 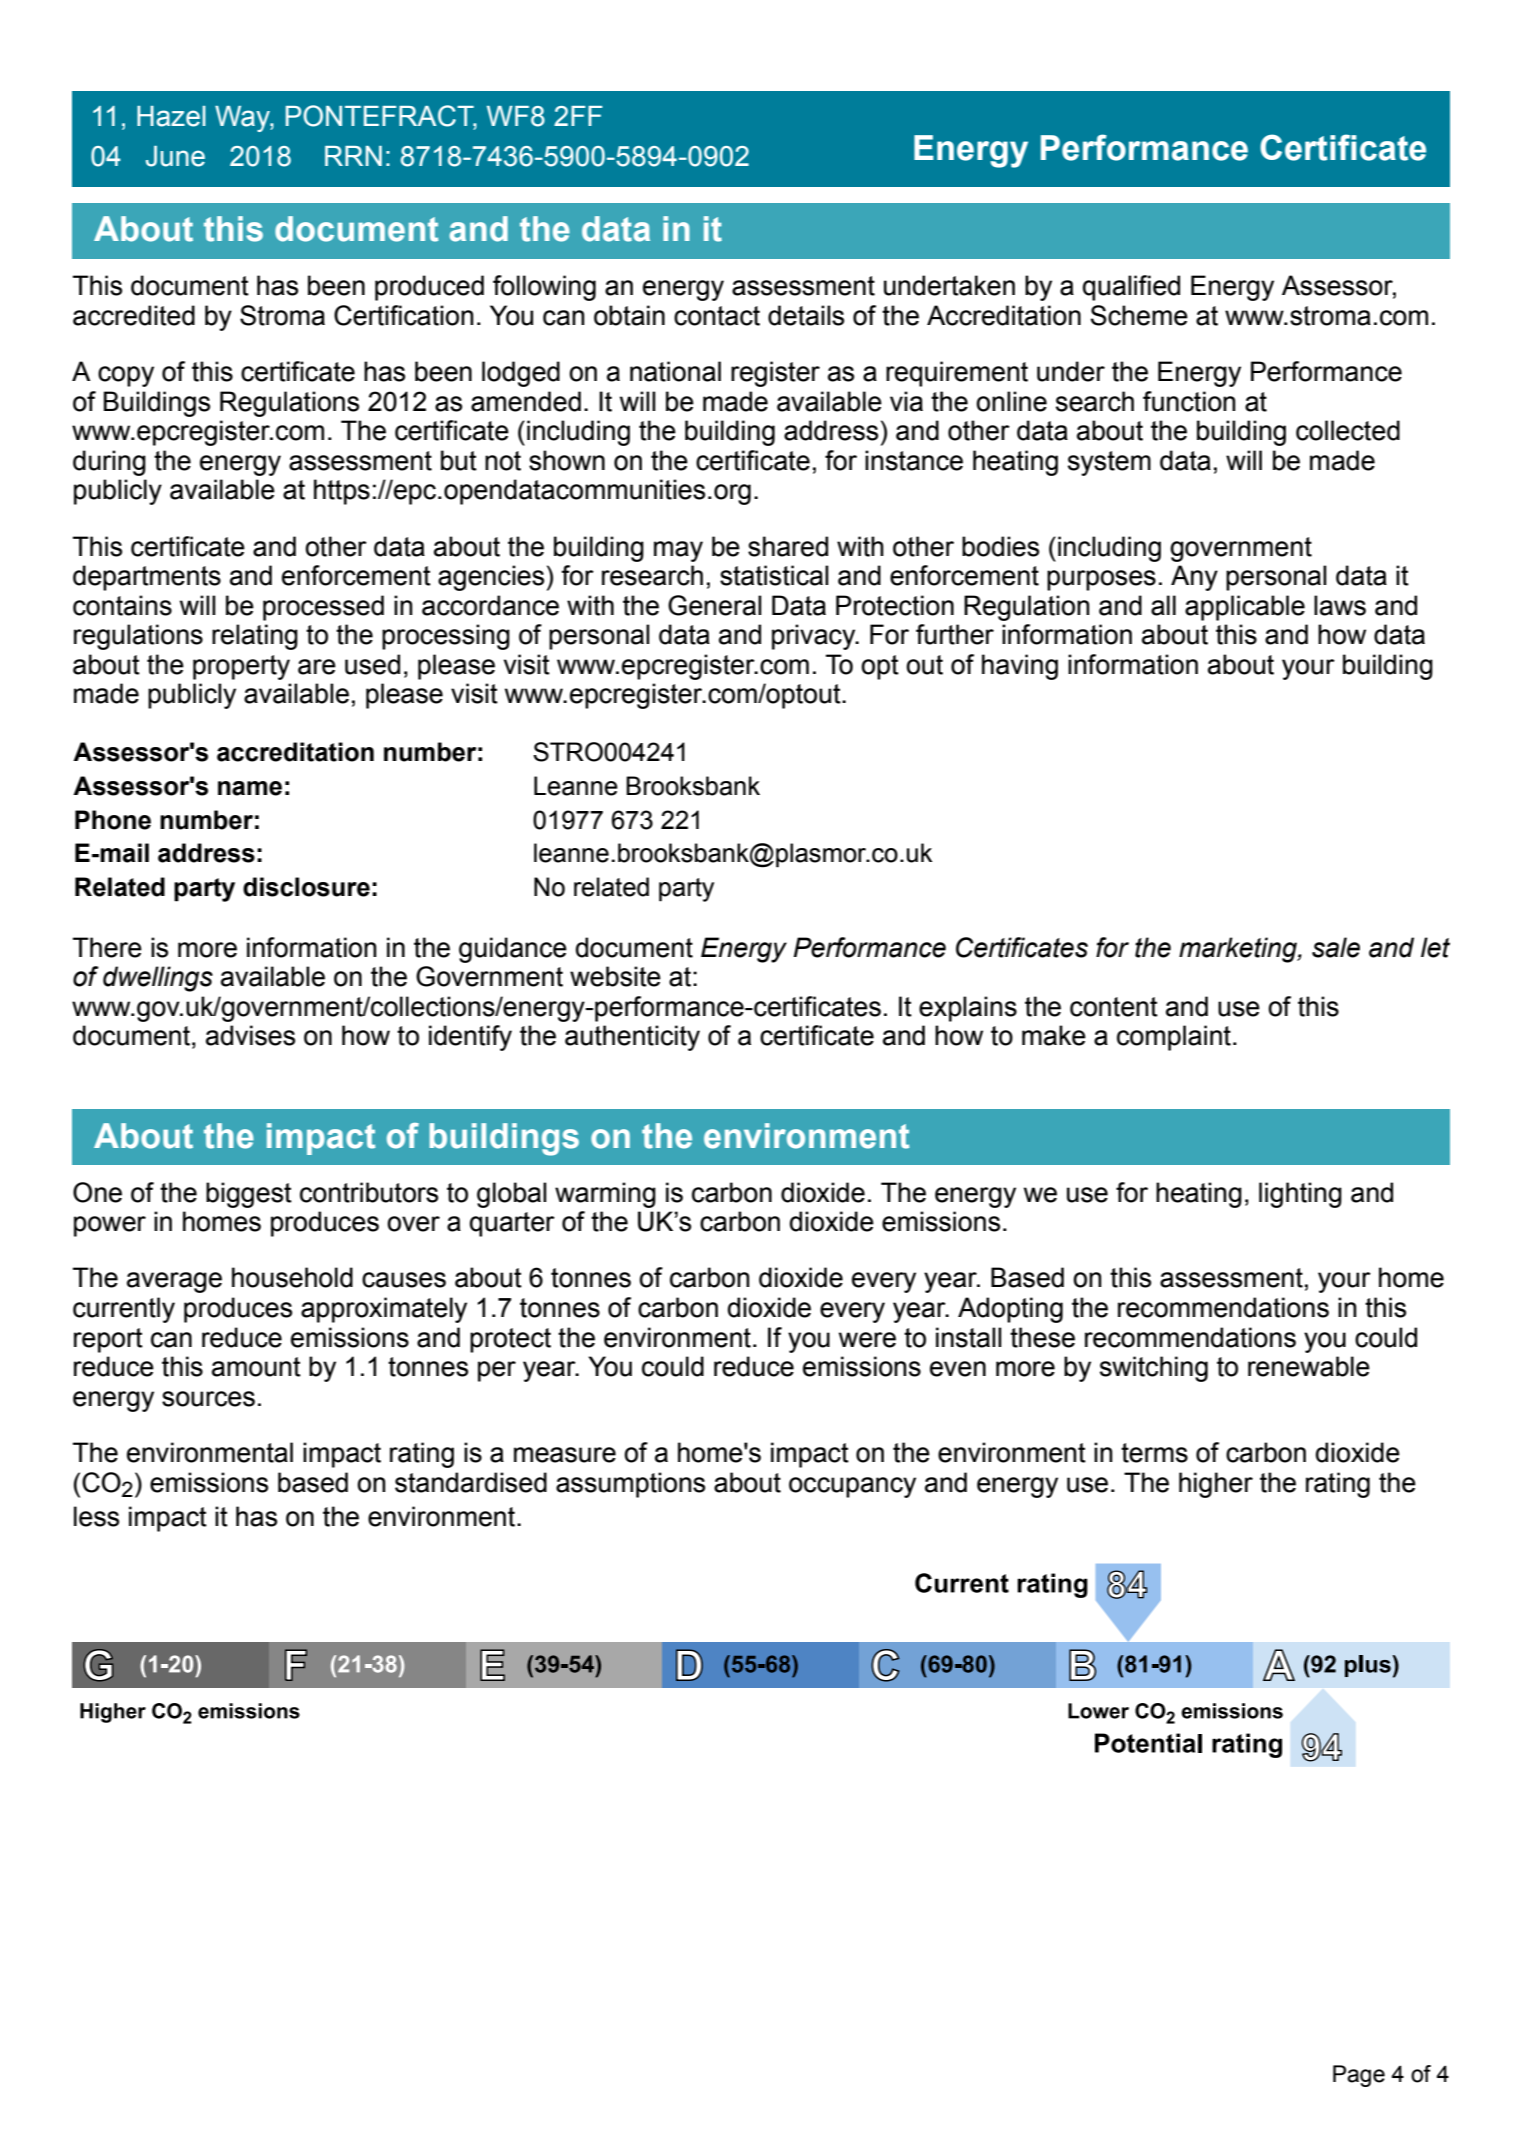 What do you see at coordinates (815, 637) in the screenshot?
I see `privacy` at bounding box center [815, 637].
